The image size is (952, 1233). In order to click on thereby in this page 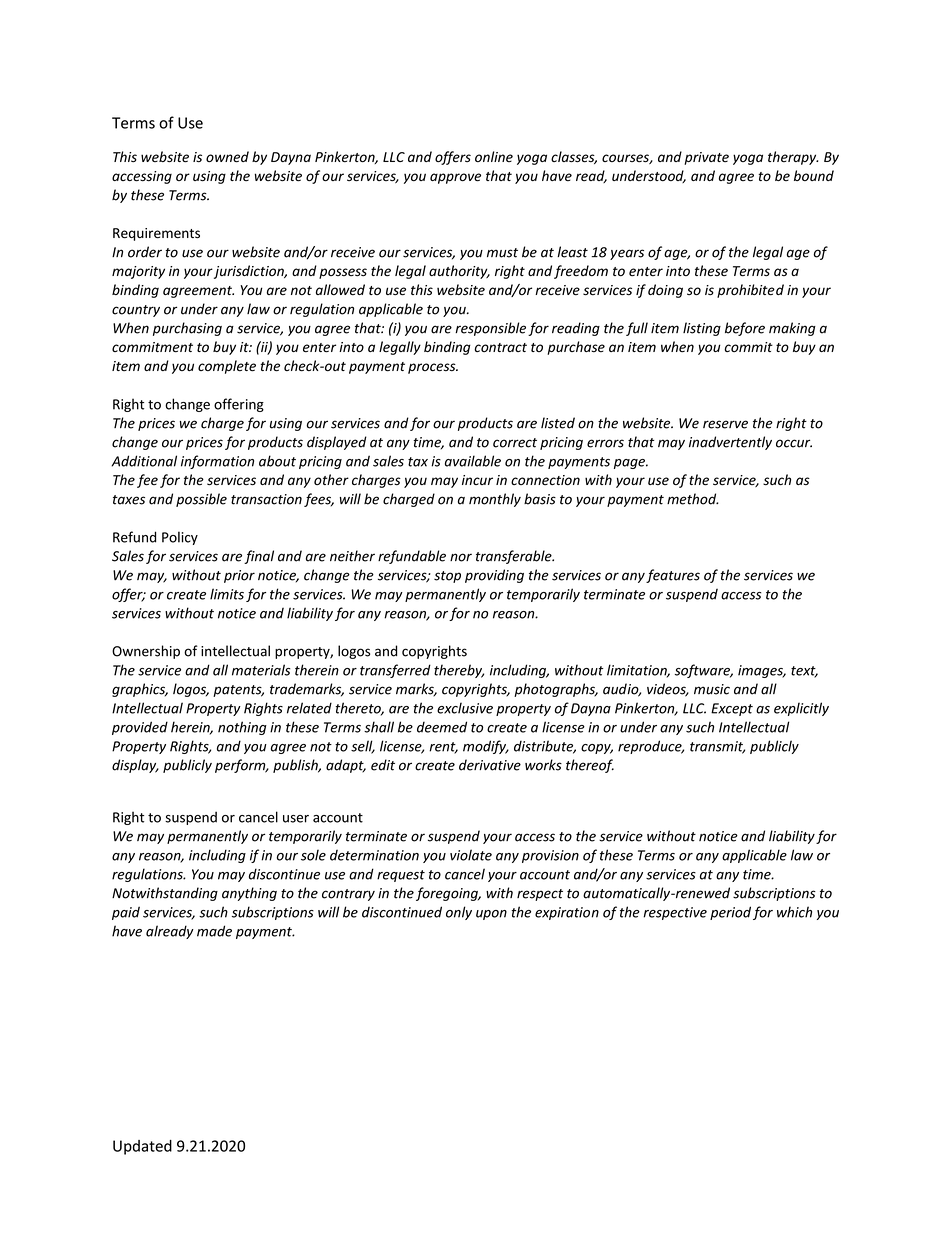, I will do `click(459, 671)`.
